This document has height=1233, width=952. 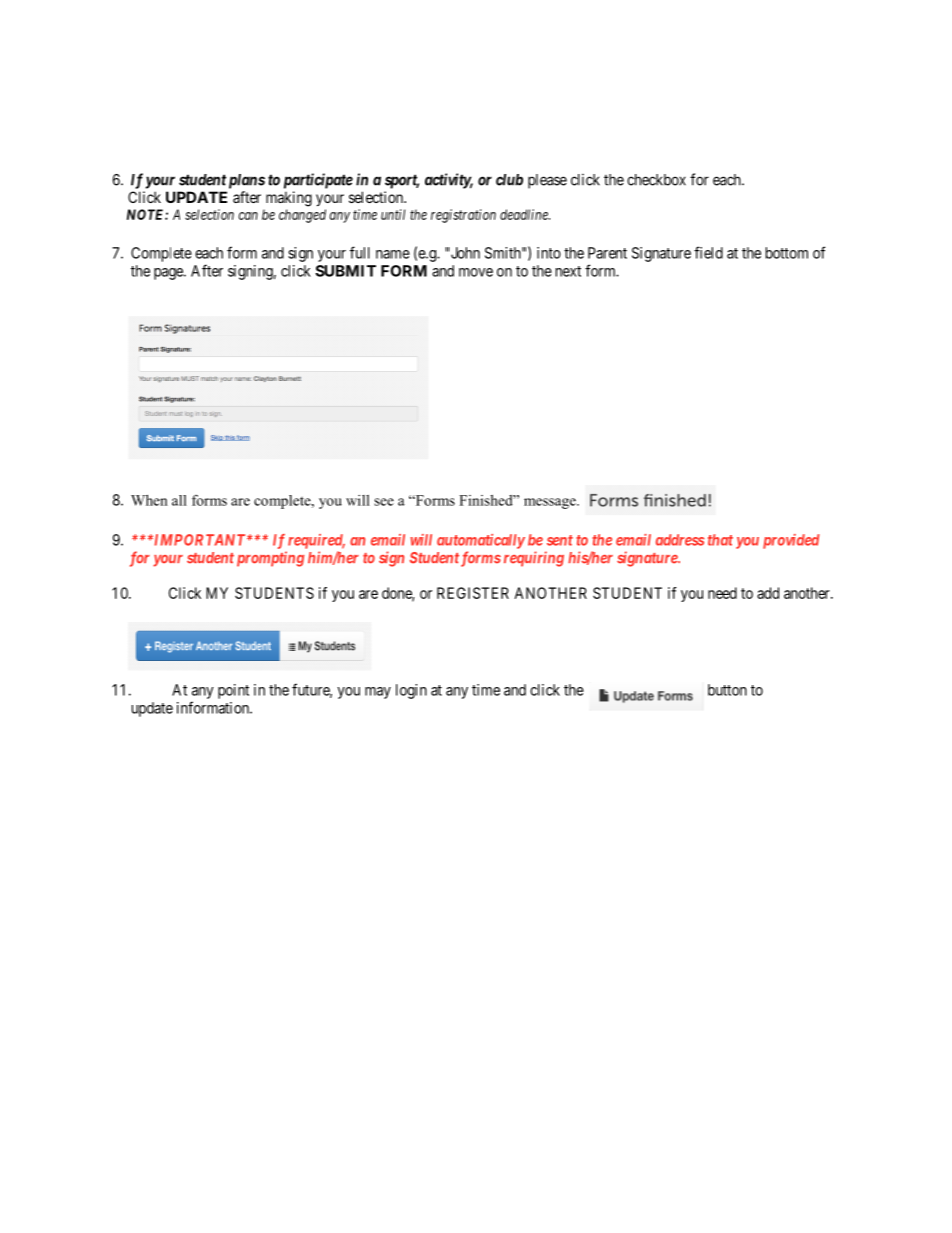 What do you see at coordinates (233, 691) in the document?
I see `point` at bounding box center [233, 691].
